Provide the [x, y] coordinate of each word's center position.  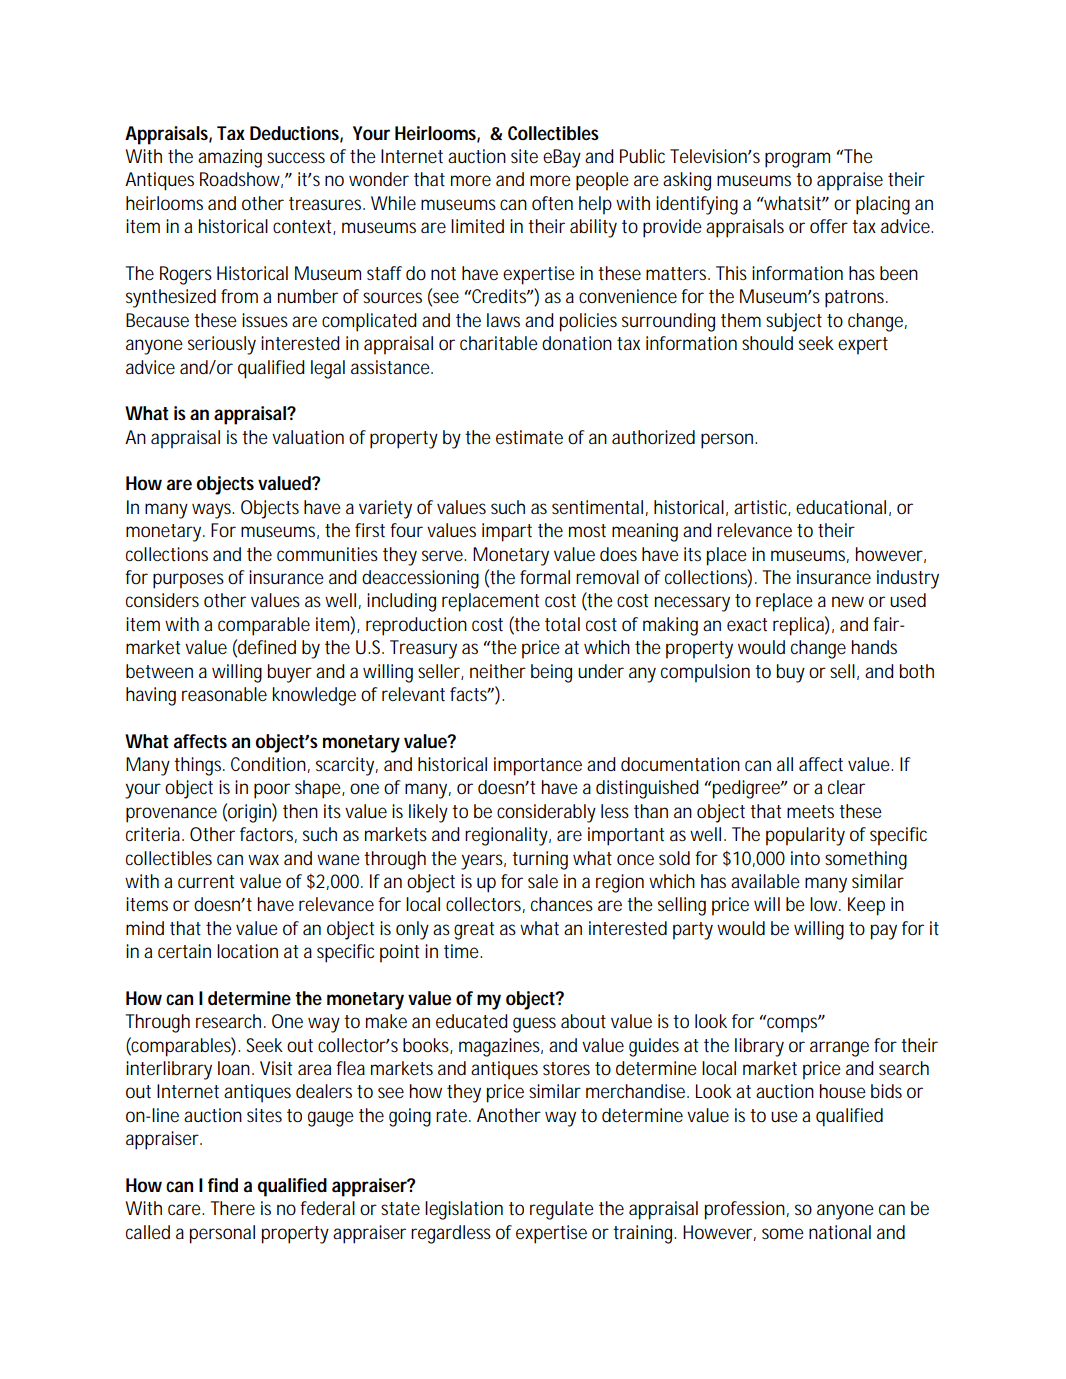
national [840, 1232]
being [551, 673]
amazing [230, 158]
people [602, 181]
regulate [562, 1210]
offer [829, 226]
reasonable [224, 694]
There [233, 1208]
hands [874, 647]
